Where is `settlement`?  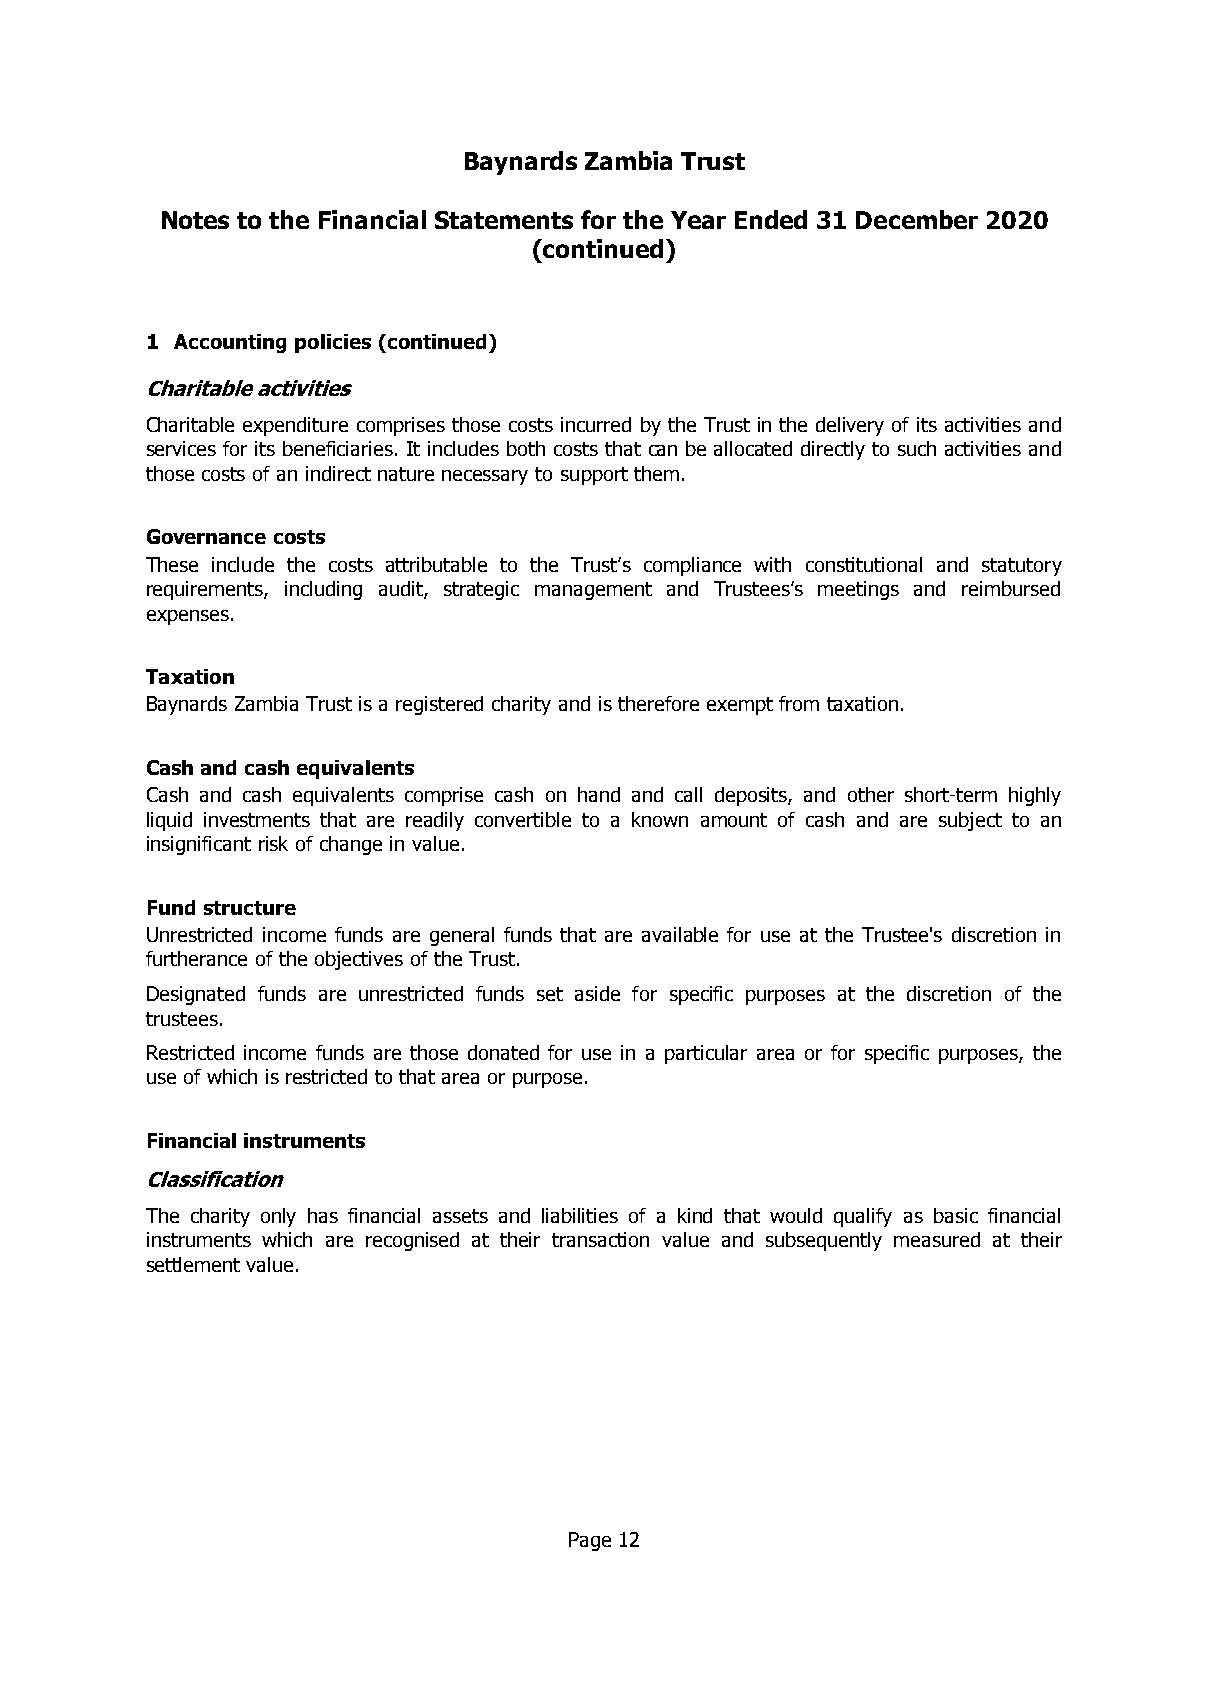 settlement is located at coordinates (193, 1264).
